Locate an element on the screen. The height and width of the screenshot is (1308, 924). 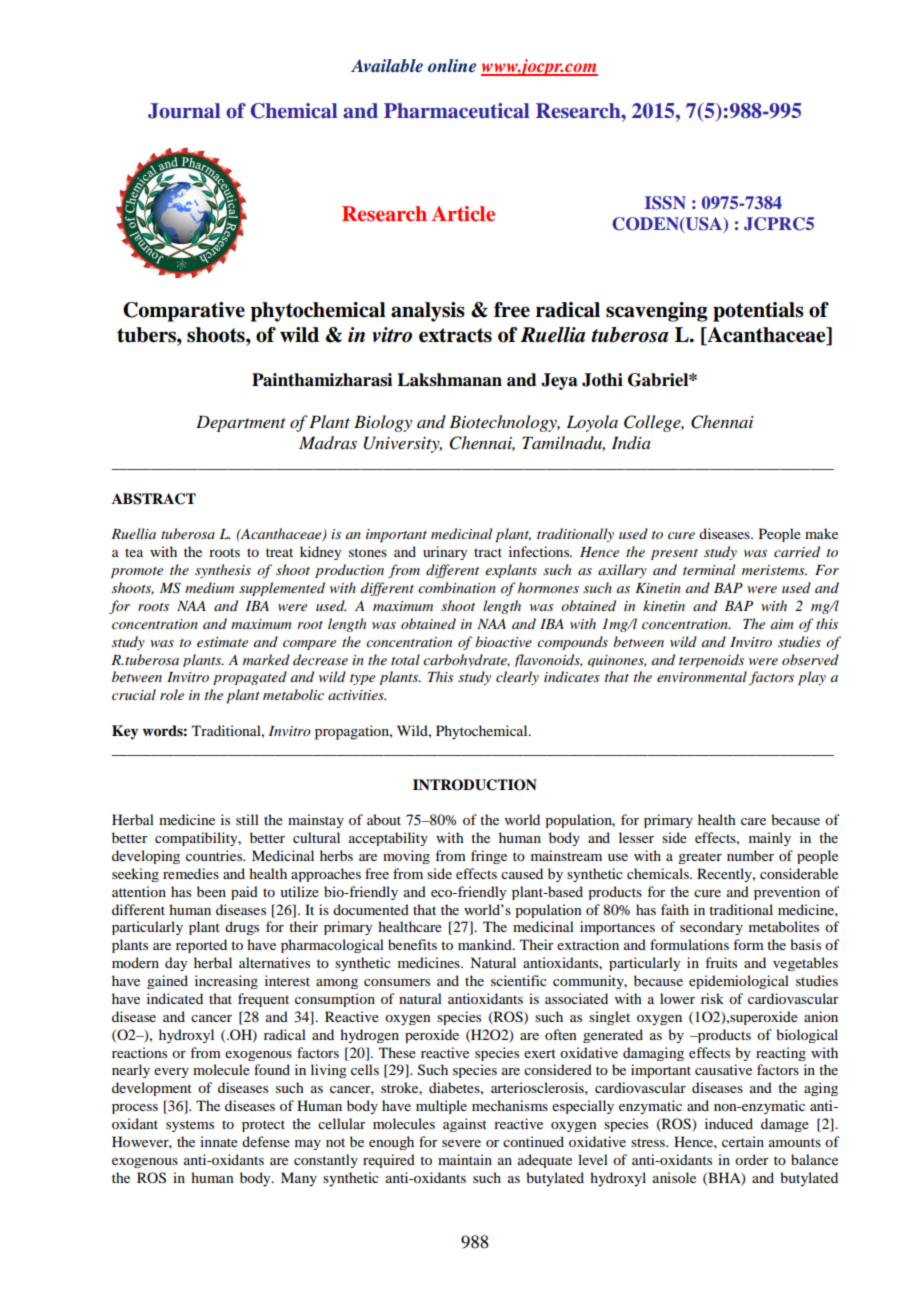
innate is located at coordinates (219, 1141).
